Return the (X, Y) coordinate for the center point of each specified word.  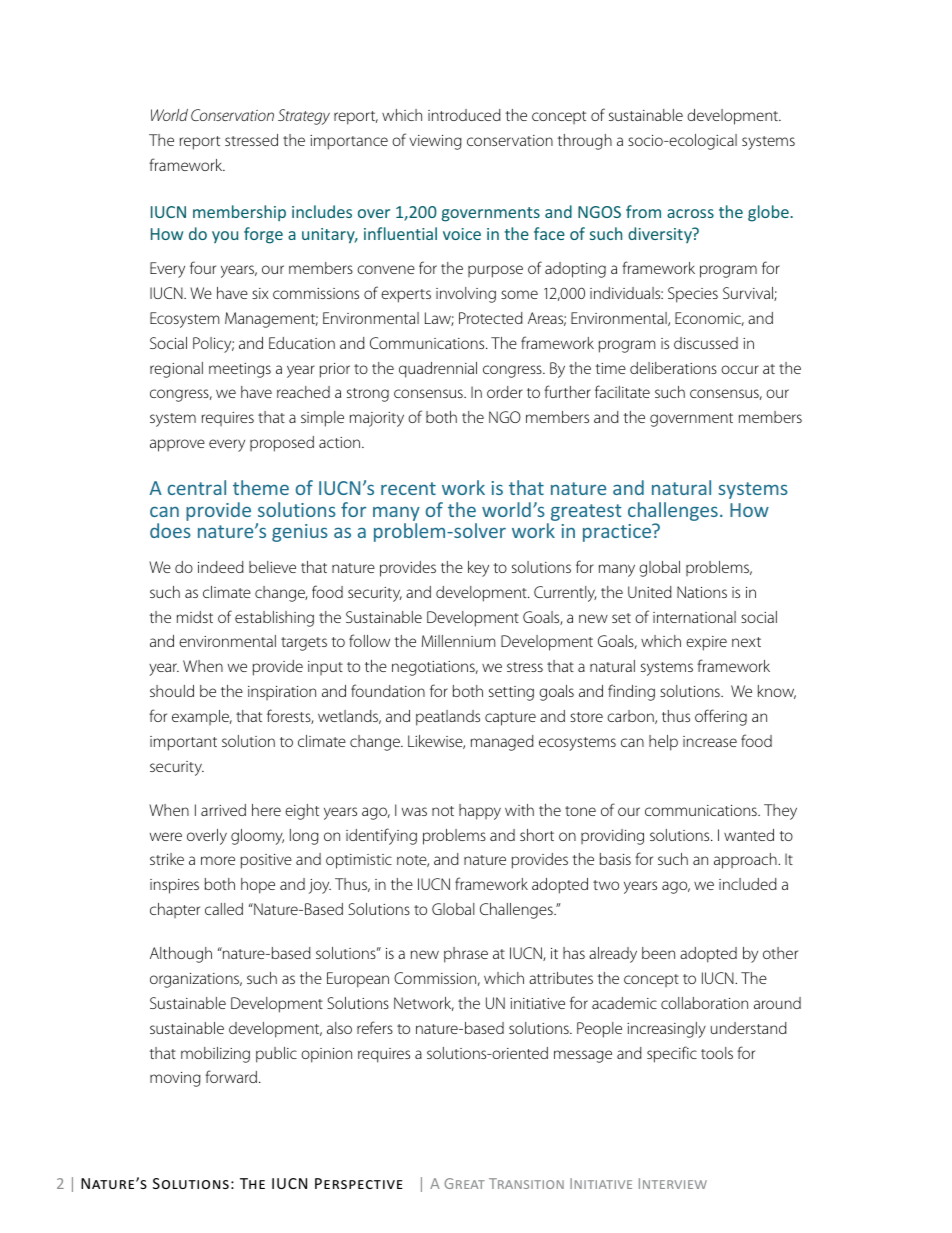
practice (618, 533)
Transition (526, 1183)
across (690, 213)
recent (408, 488)
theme (261, 487)
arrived (223, 810)
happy (480, 812)
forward (231, 1076)
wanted (749, 835)
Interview (673, 1183)
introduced (464, 115)
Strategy (304, 117)
